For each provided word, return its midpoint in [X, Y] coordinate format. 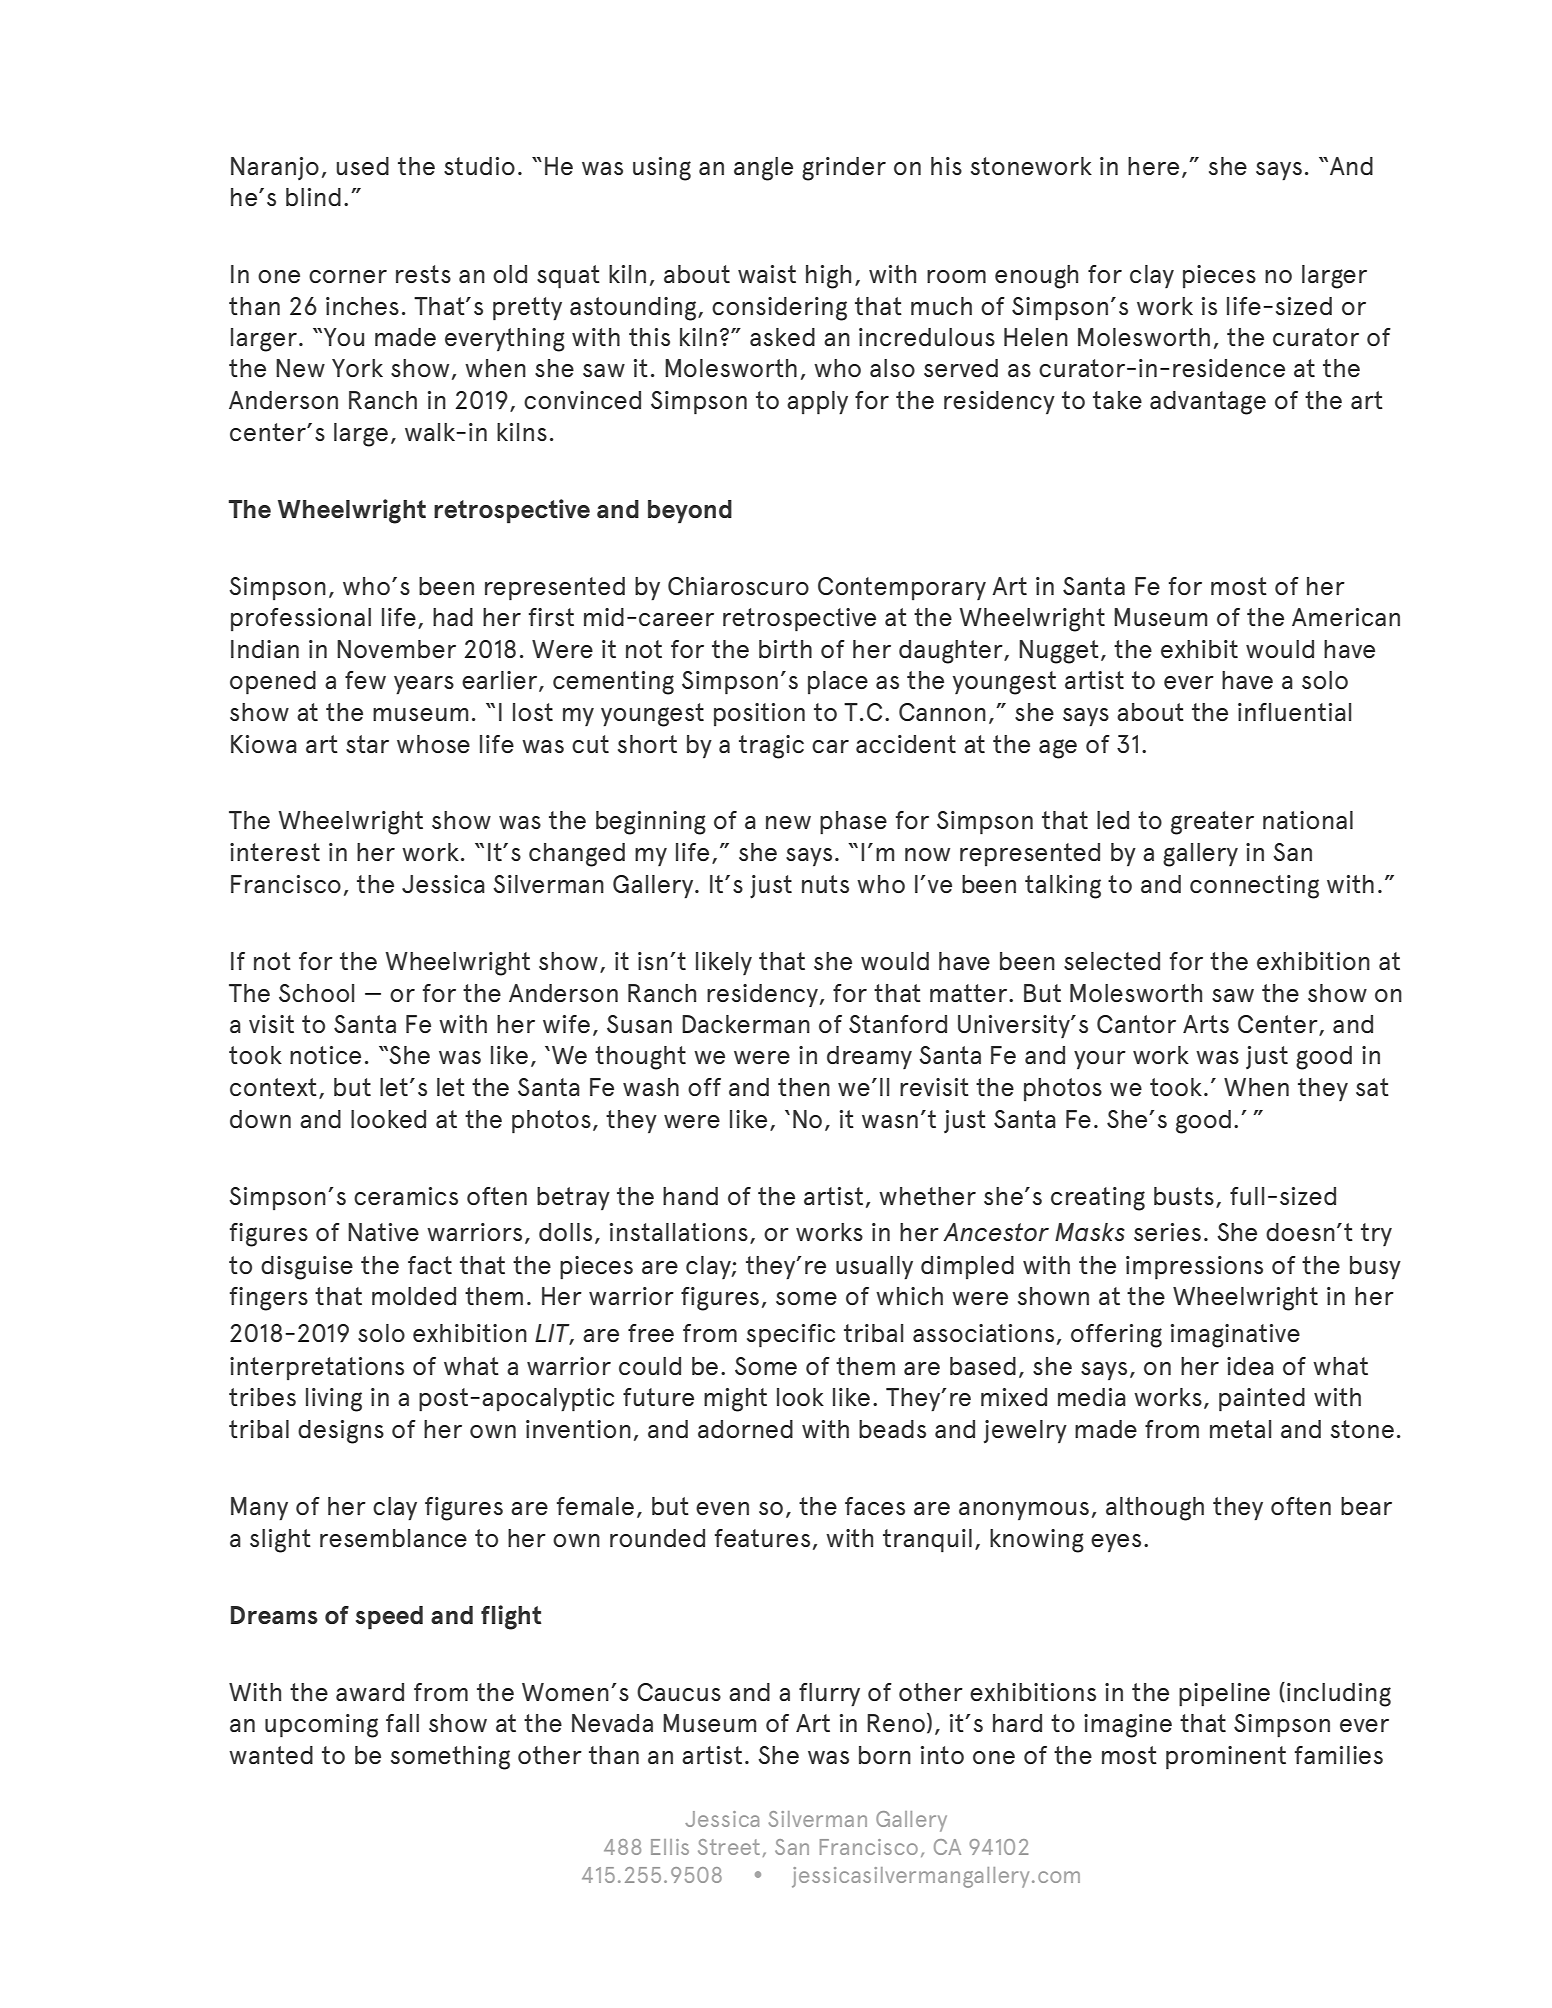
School [316, 993]
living [334, 1400]
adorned [745, 1429]
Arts [1206, 1024]
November [396, 649]
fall [402, 1723]
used [363, 166]
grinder [844, 169]
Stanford [898, 1024]
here [1153, 166]
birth [785, 649]
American [1346, 617]
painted [1262, 1400]
